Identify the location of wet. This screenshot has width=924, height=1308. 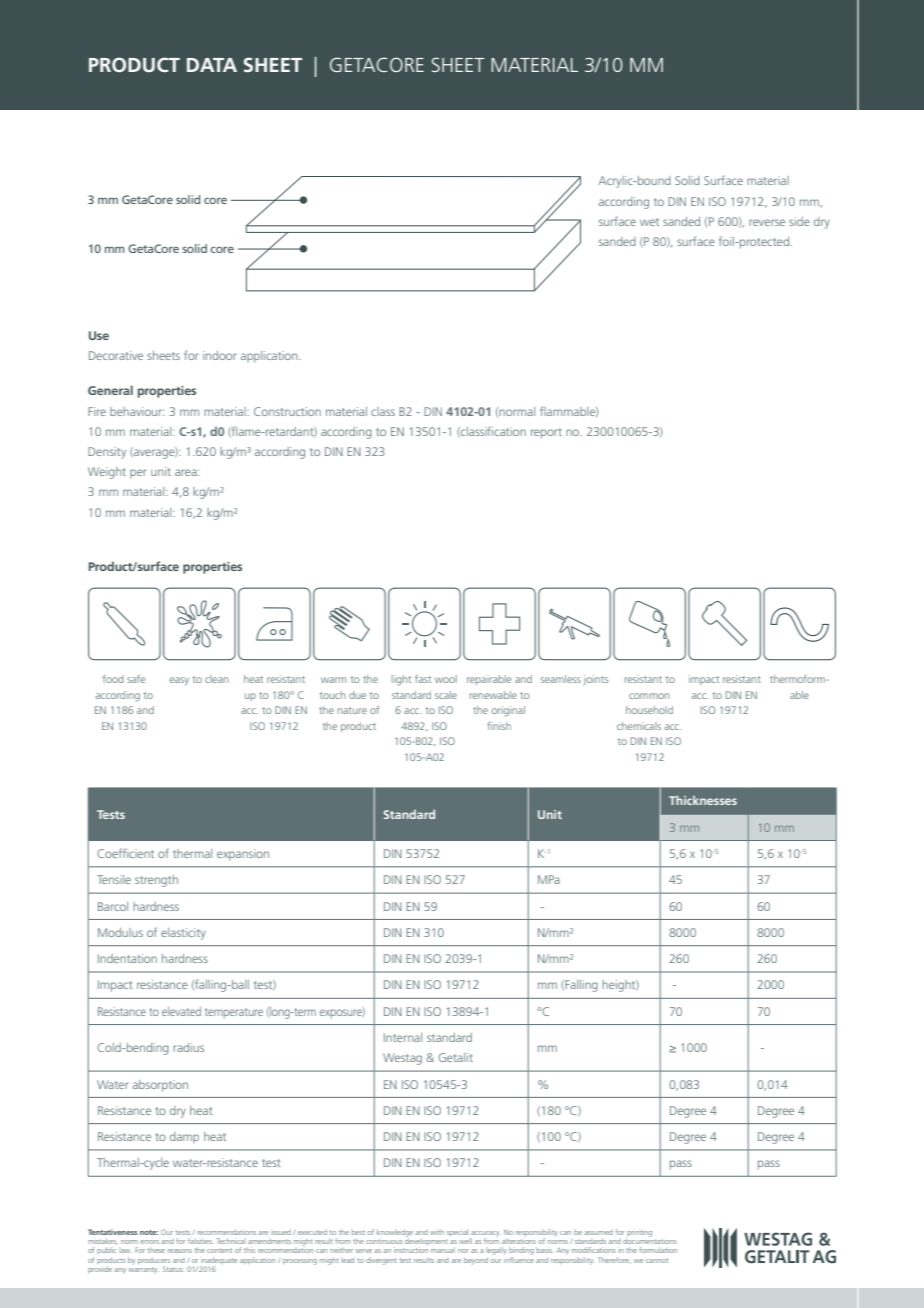
(649, 222).
